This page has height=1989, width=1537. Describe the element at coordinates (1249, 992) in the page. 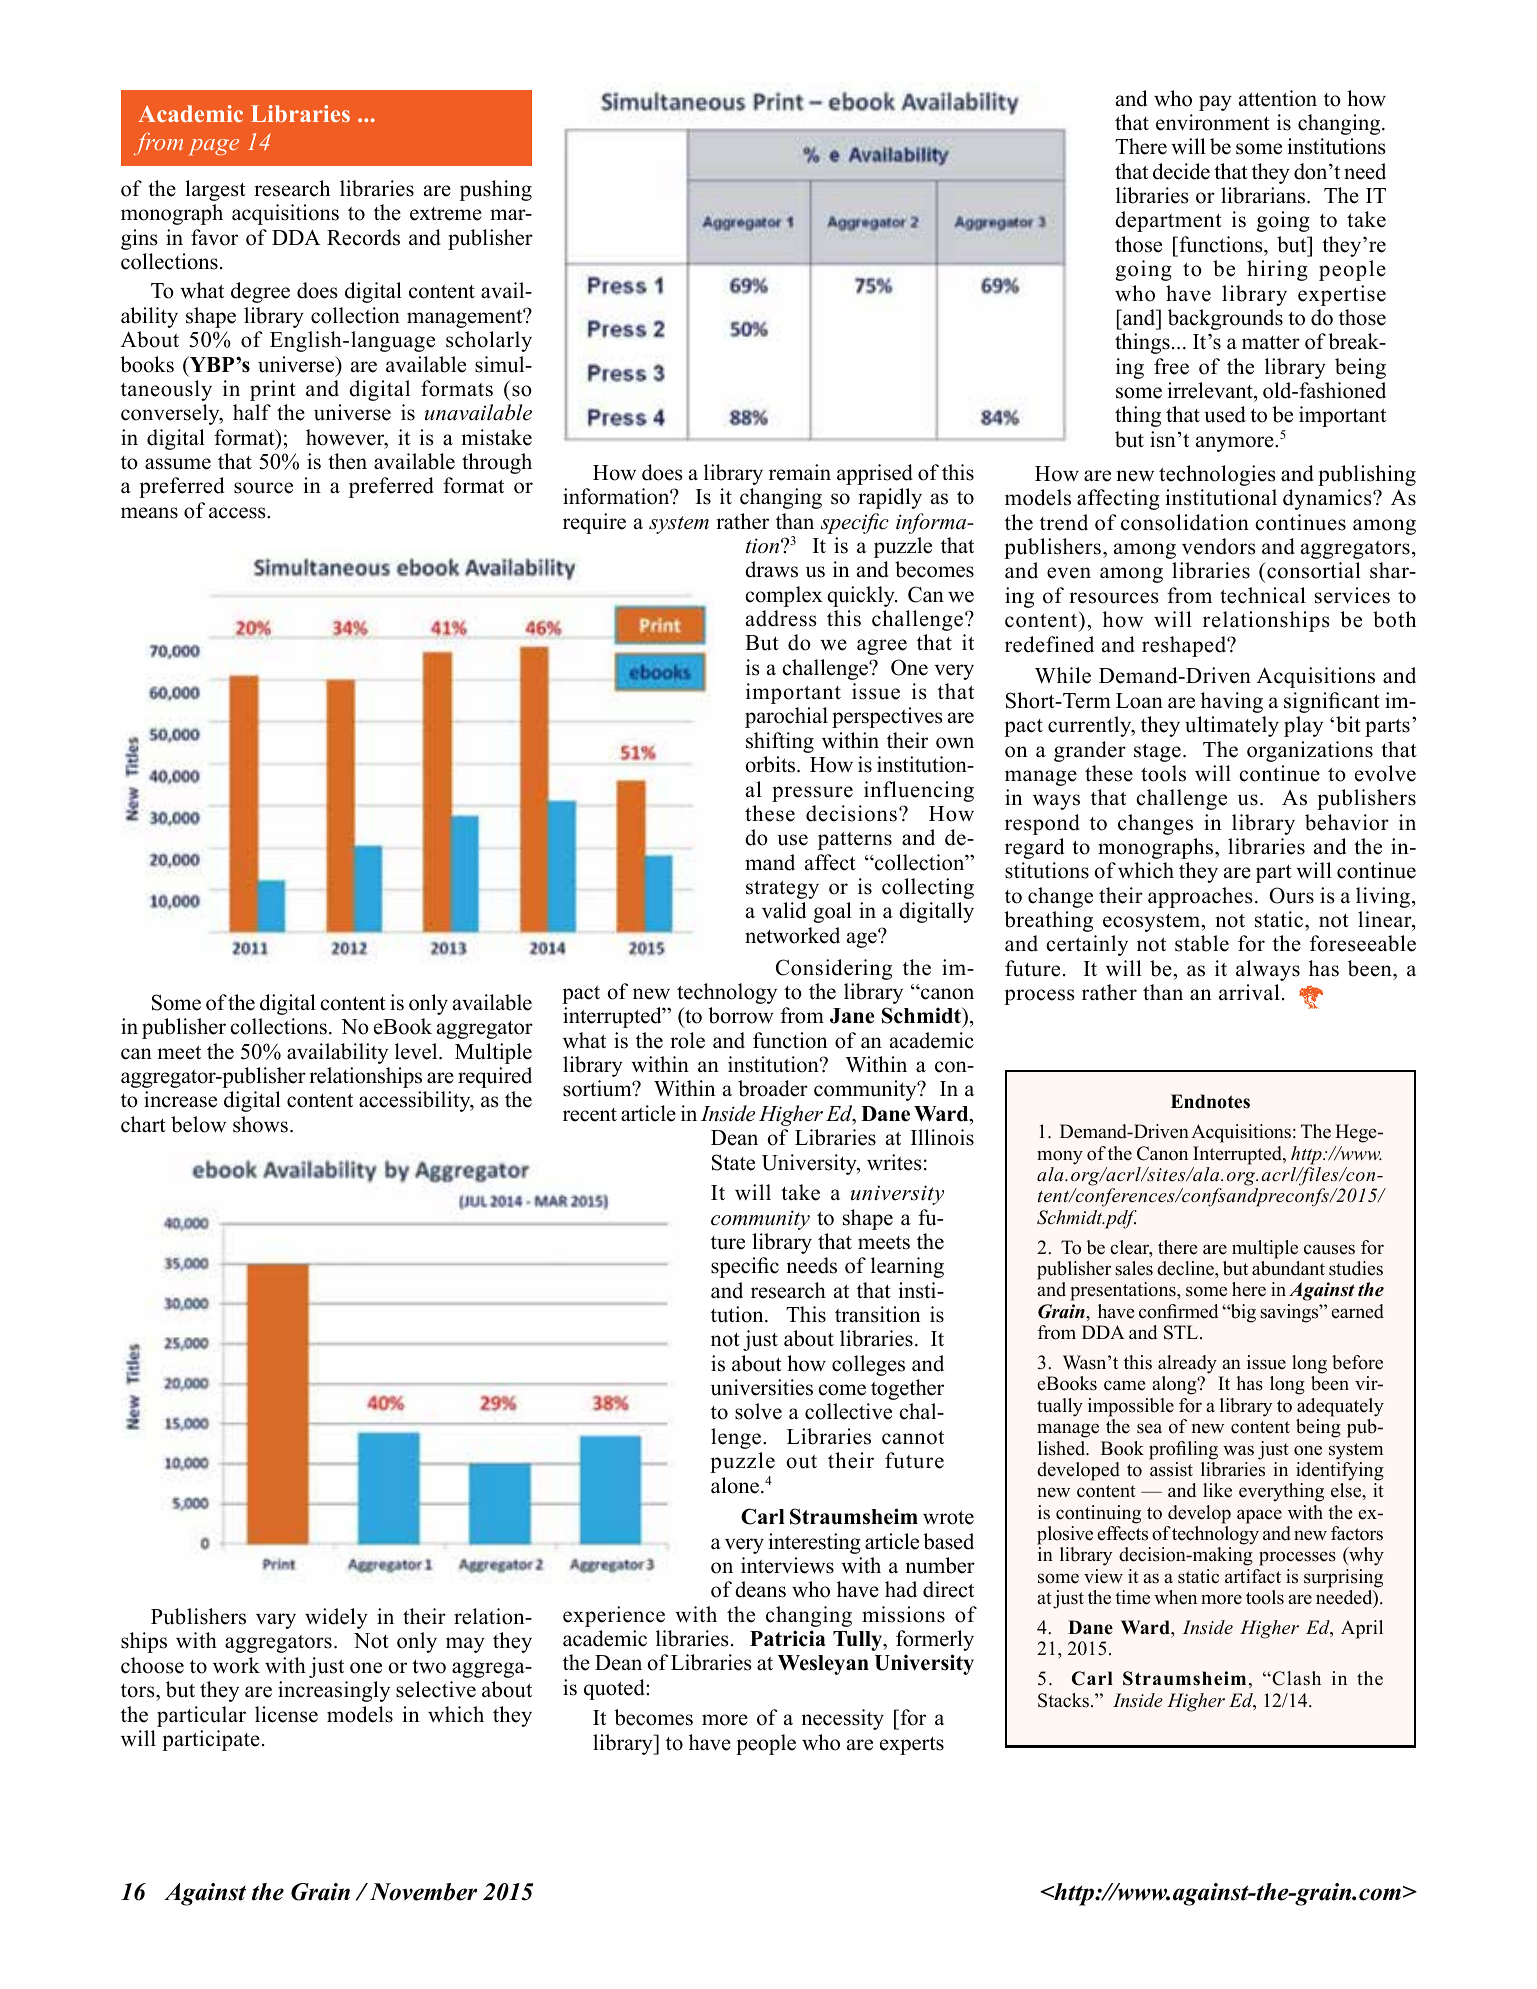

I see `arrival` at that location.
